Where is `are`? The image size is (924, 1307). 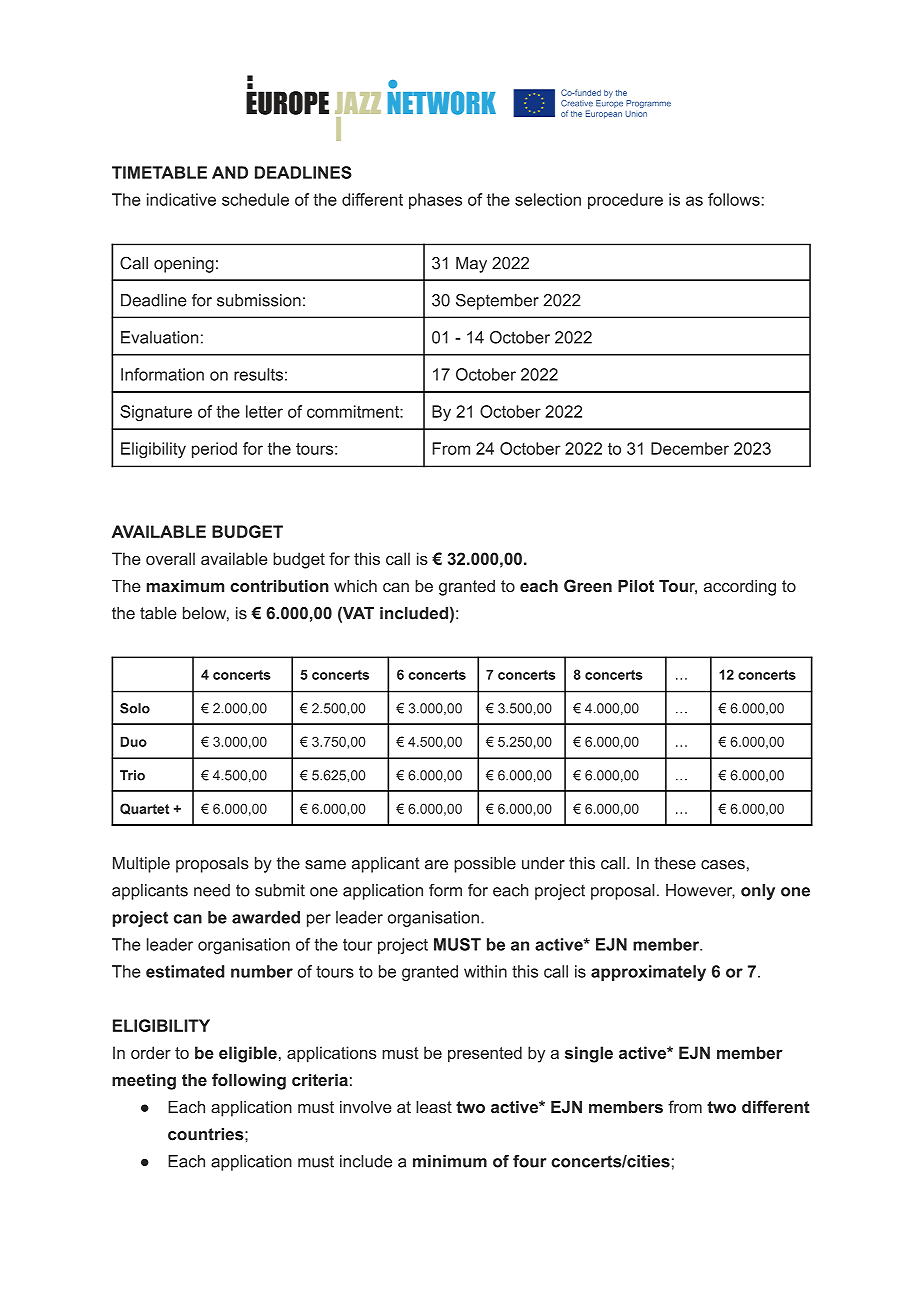
are is located at coordinates (436, 865).
